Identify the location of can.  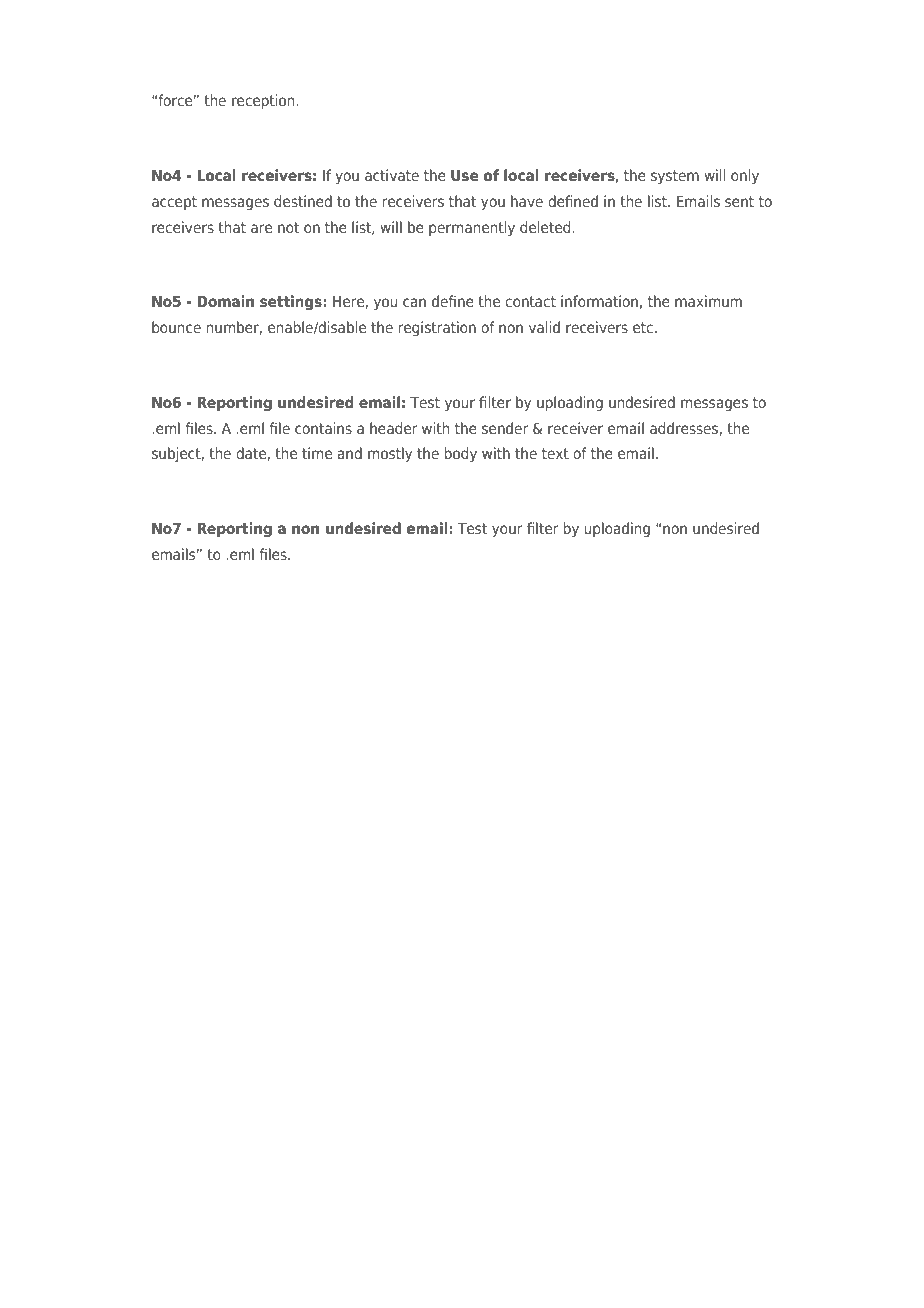
(414, 302).
